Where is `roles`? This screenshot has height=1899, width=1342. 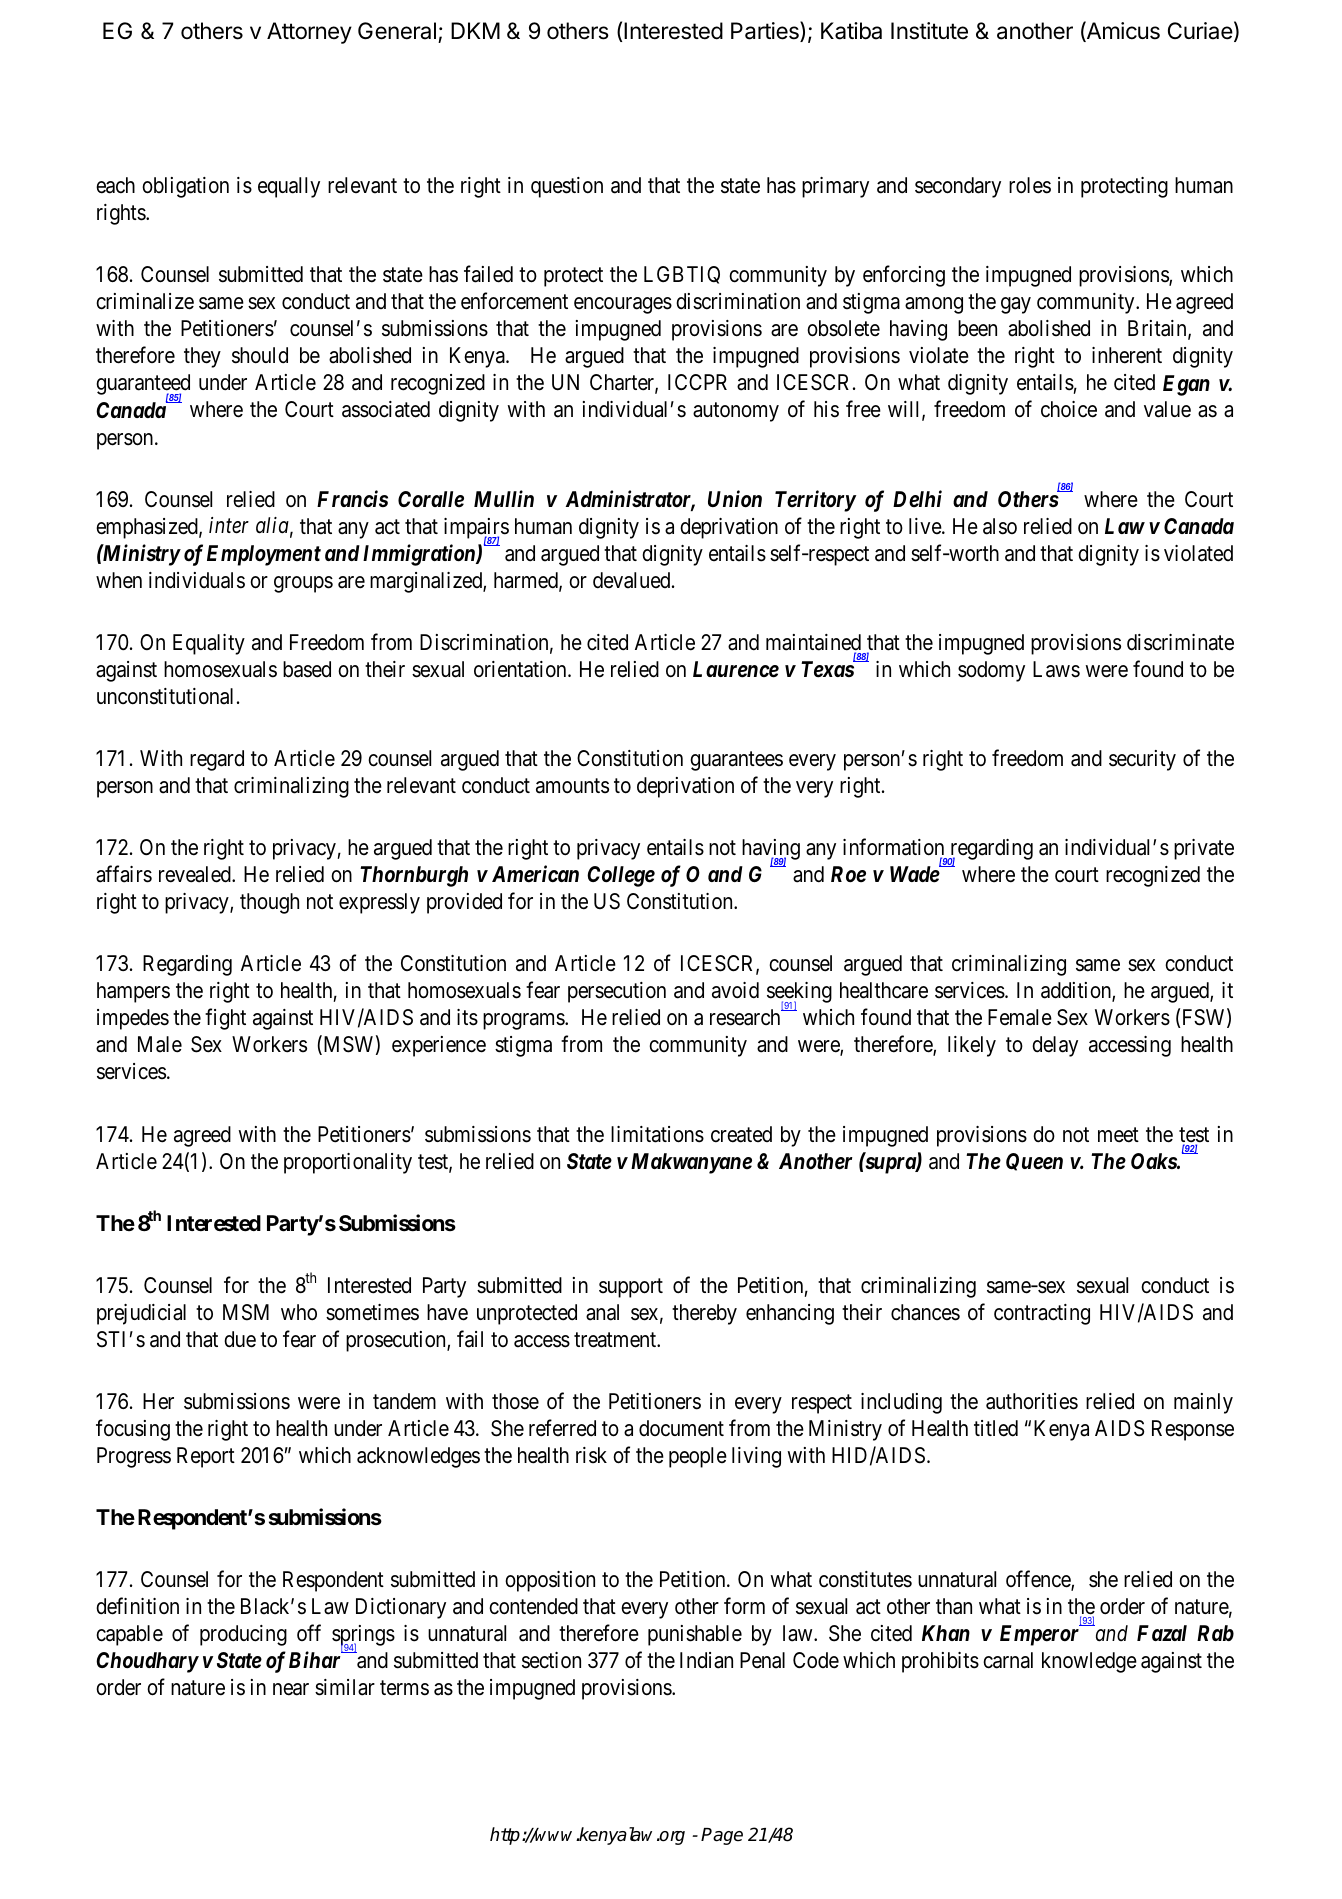 roles is located at coordinates (1030, 185).
